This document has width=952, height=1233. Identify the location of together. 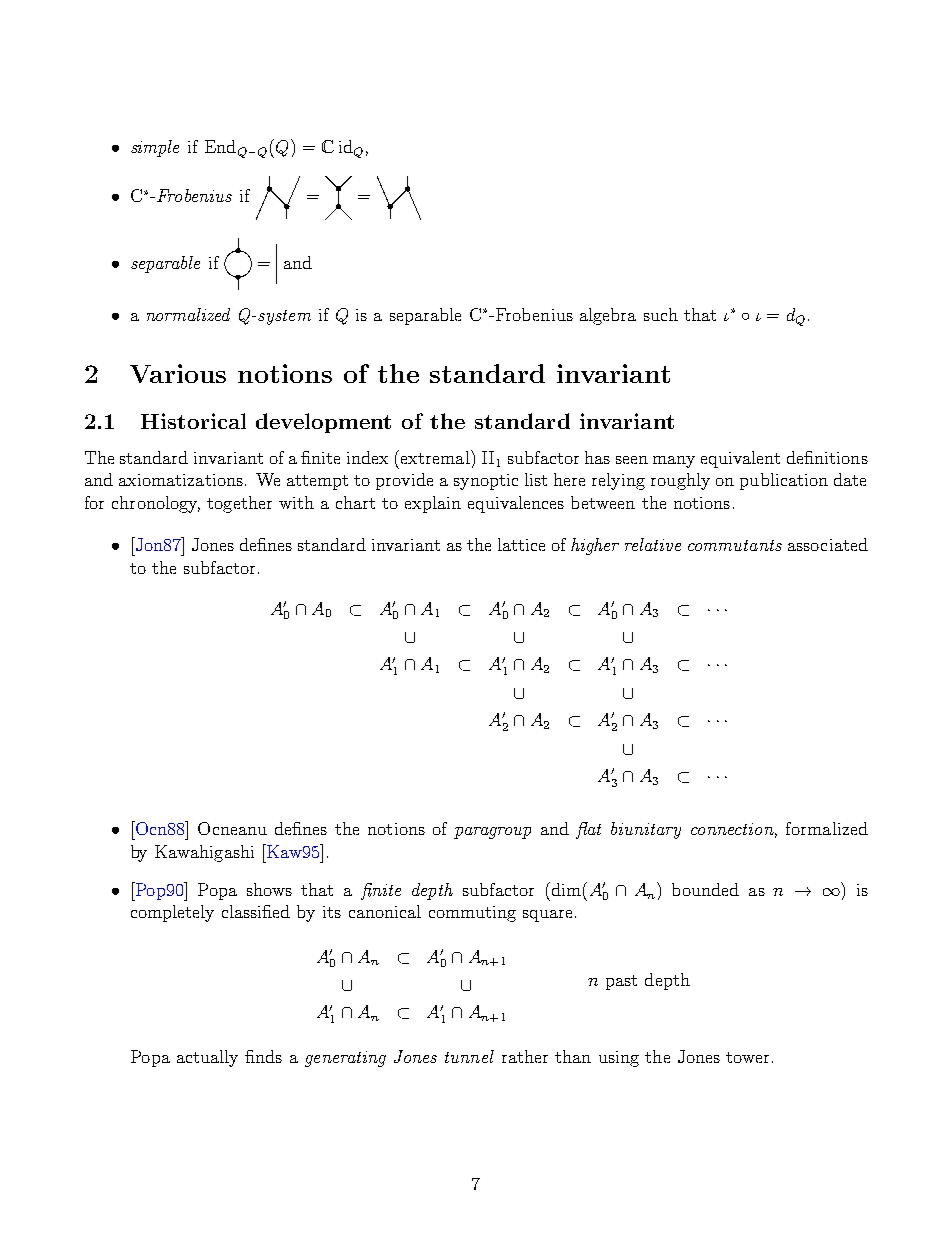
(239, 504).
